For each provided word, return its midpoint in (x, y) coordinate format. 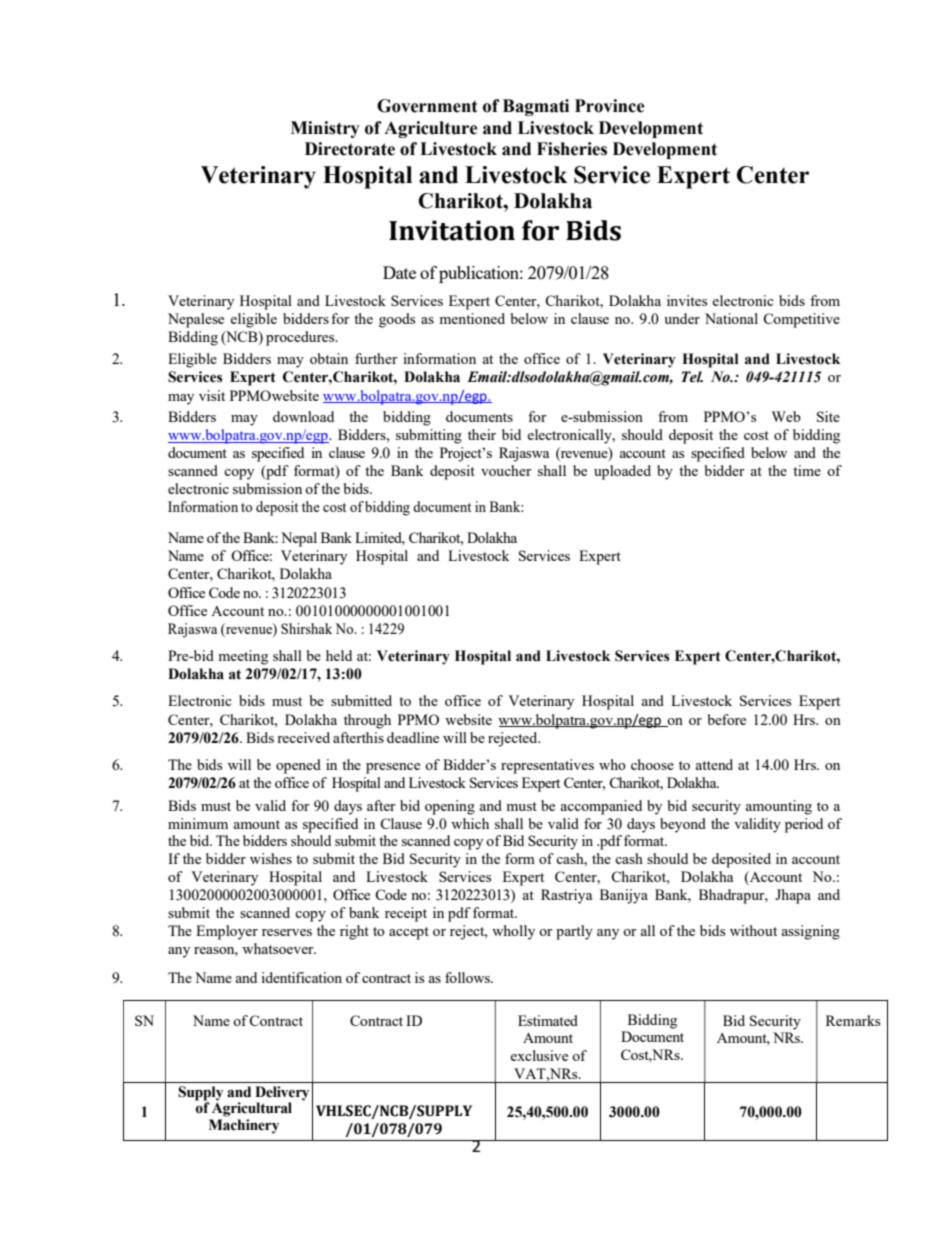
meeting (243, 657)
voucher (506, 470)
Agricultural (252, 1108)
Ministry (325, 129)
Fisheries (572, 149)
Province (610, 106)
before (727, 719)
